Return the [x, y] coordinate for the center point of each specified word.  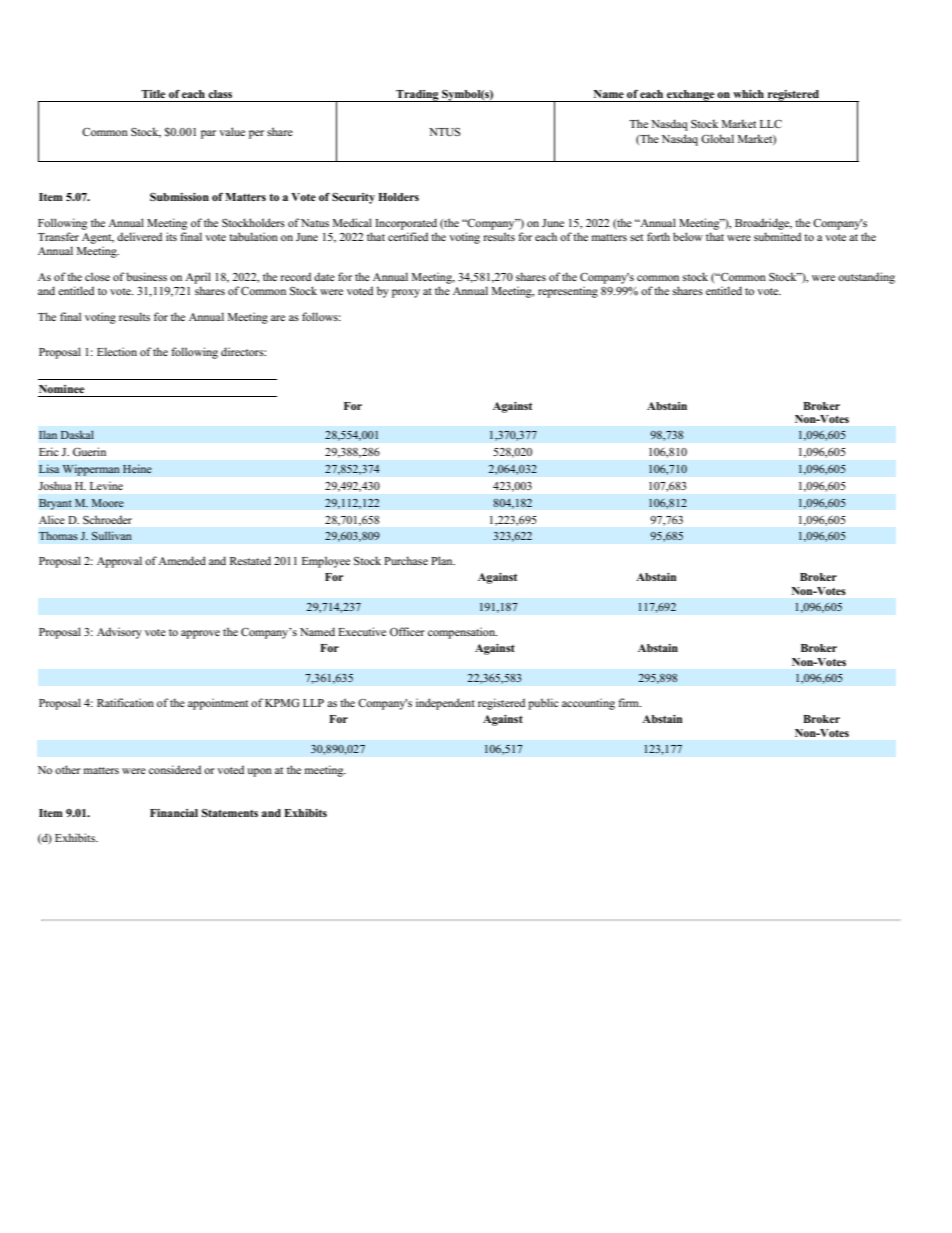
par [208, 134]
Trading [417, 96]
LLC [771, 123]
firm [629, 702]
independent [445, 704]
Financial [174, 813]
